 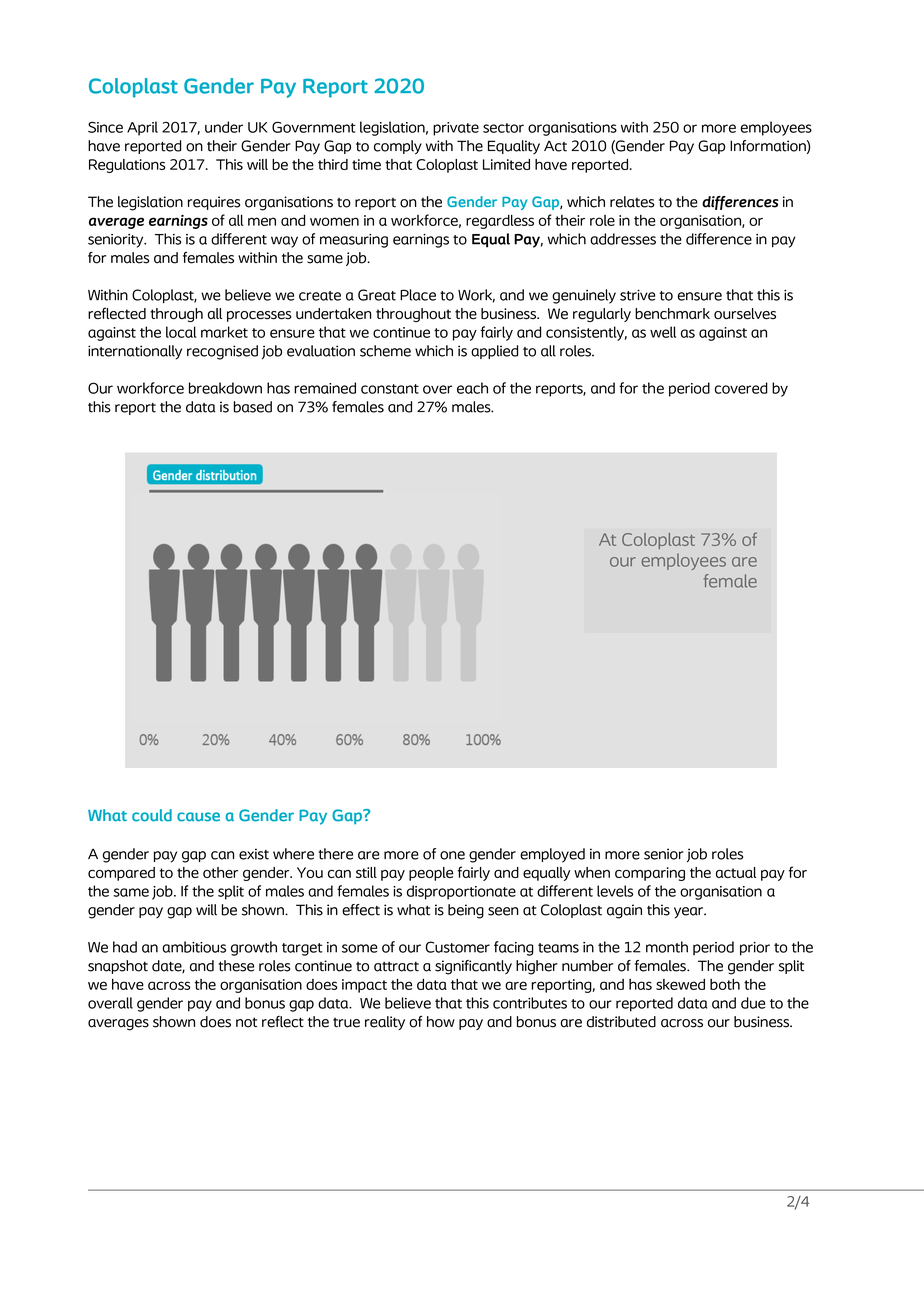 I want to click on people, so click(x=431, y=874).
